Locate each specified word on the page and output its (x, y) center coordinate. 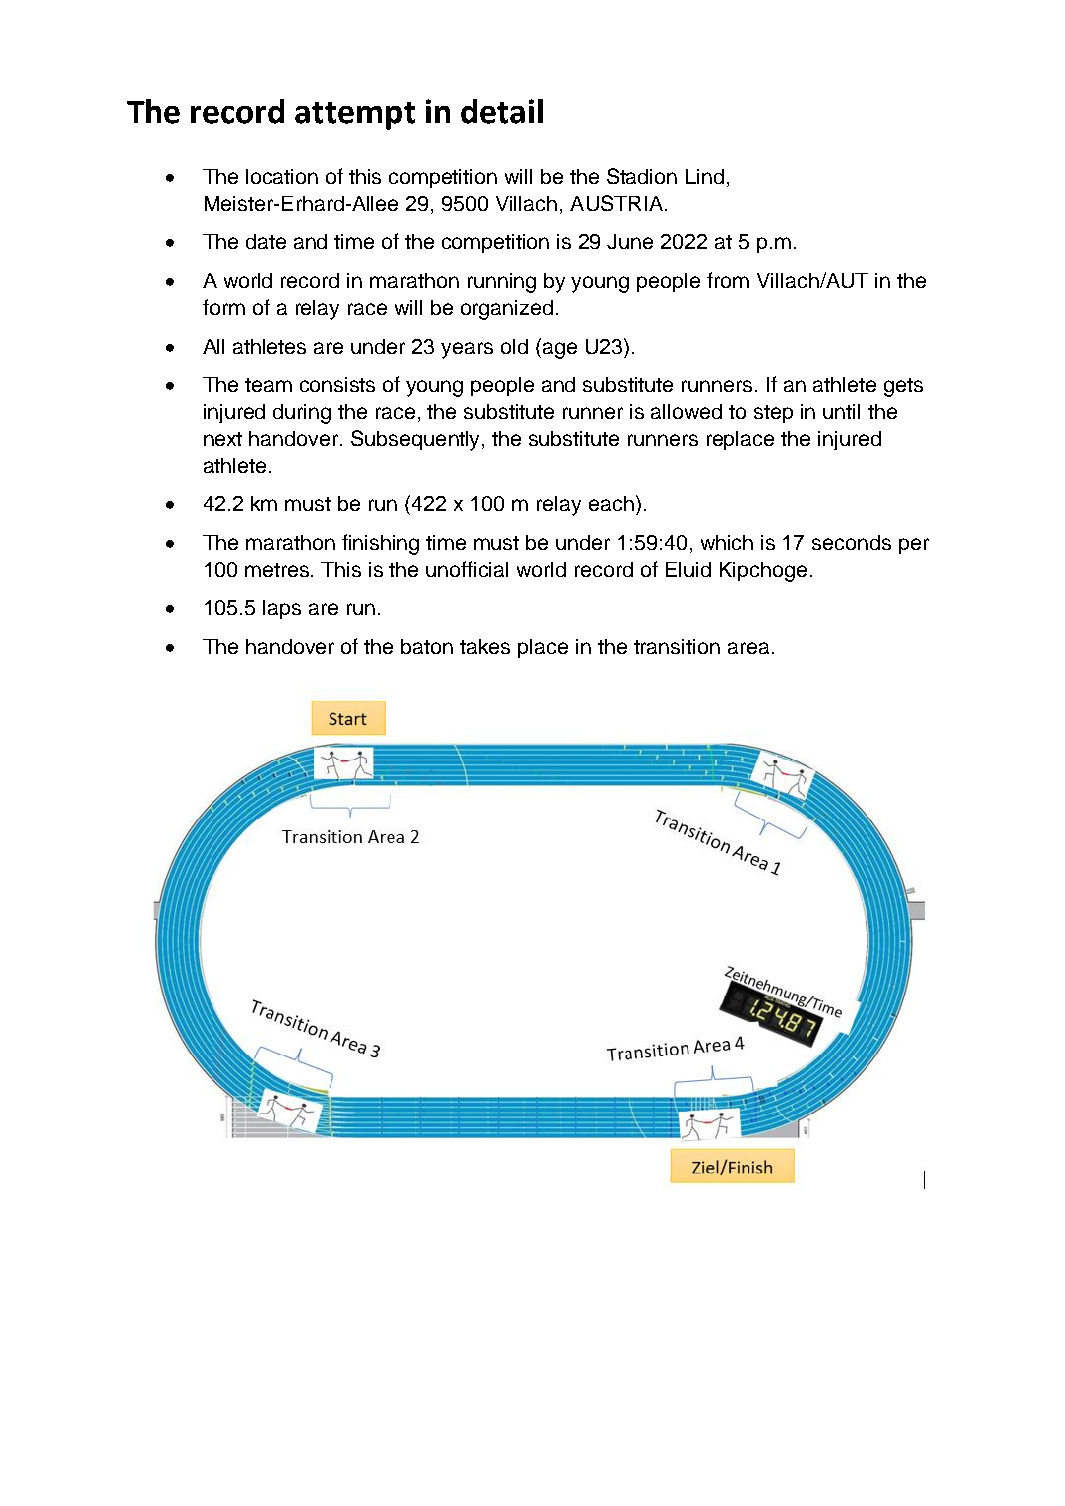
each (611, 503)
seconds (851, 542)
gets (903, 387)
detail (502, 111)
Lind (705, 176)
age (558, 350)
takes (485, 646)
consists (337, 384)
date (266, 241)
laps (282, 609)
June (630, 241)
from (728, 280)
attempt (355, 116)
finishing (380, 544)
